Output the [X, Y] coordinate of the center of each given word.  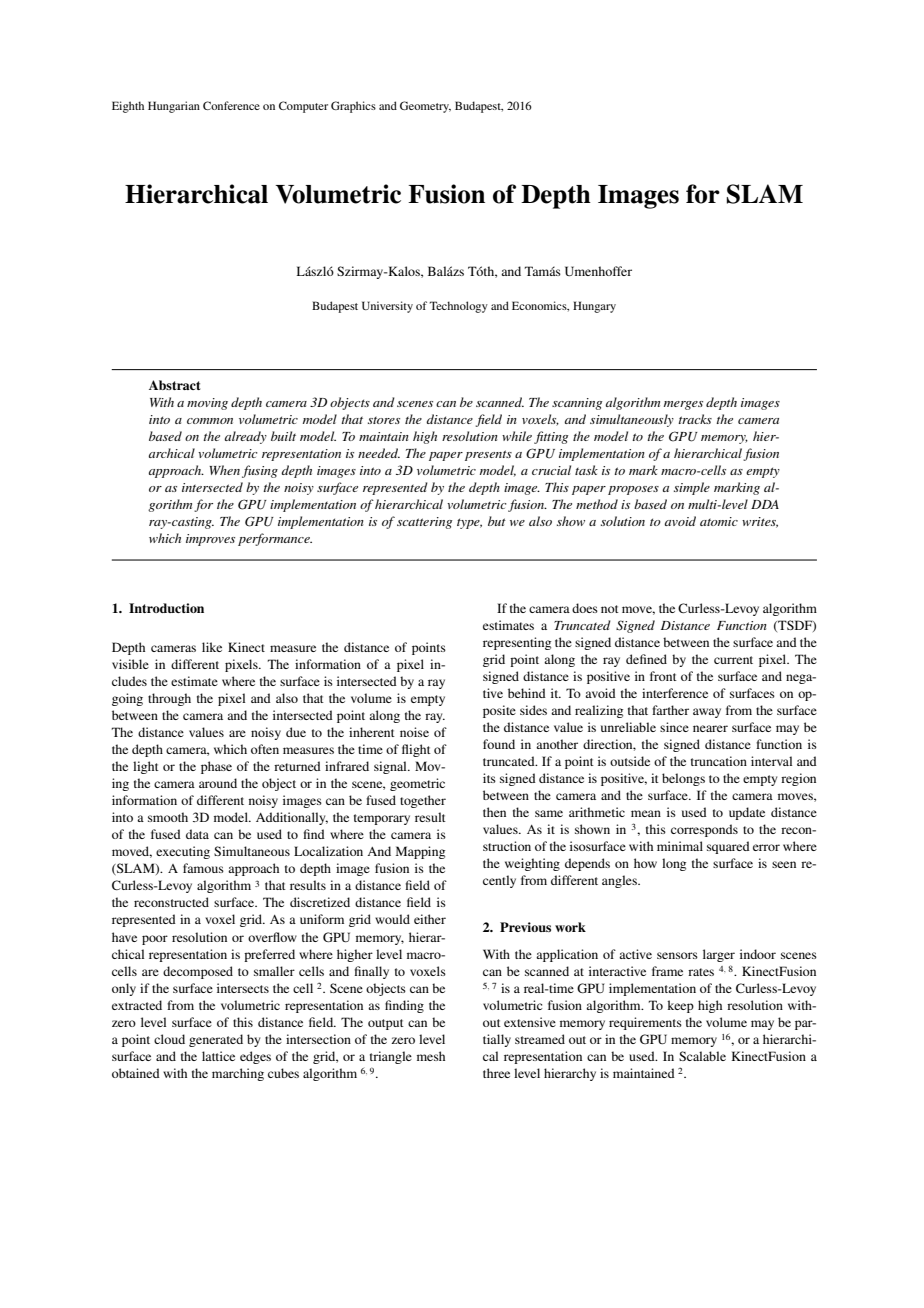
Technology [458, 307]
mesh [431, 1056]
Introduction [166, 608]
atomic [719, 521]
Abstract [174, 385]
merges [683, 405]
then [494, 812]
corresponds [704, 830]
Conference [231, 105]
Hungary [594, 307]
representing [517, 643]
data [197, 834]
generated [216, 1040]
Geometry [425, 107]
